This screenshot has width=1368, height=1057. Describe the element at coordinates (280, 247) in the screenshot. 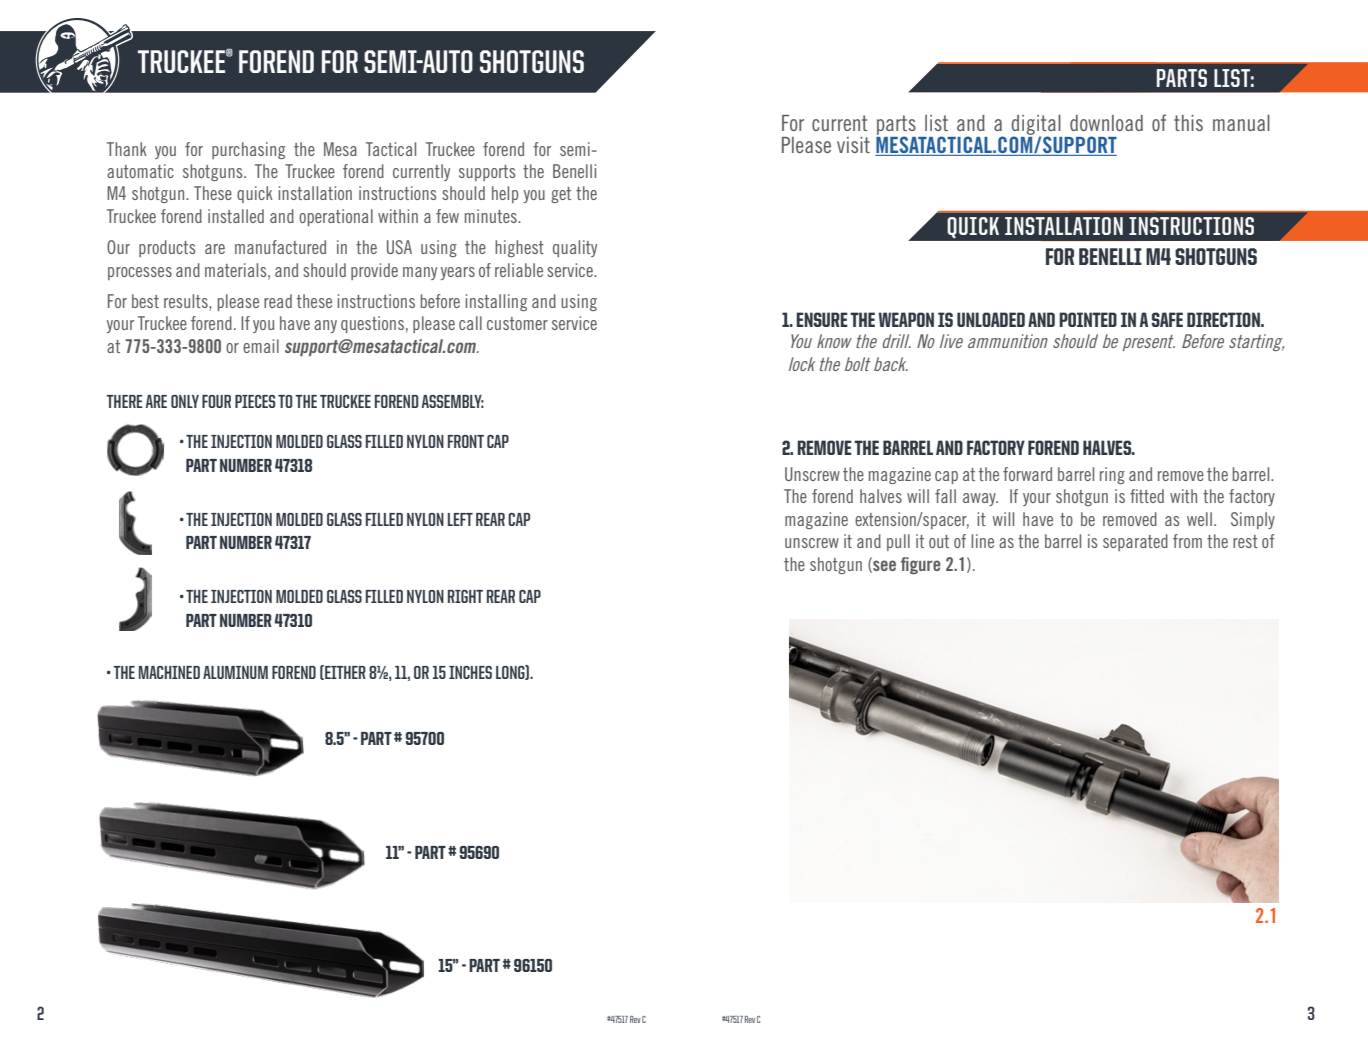

I see `manufactured` at that location.
